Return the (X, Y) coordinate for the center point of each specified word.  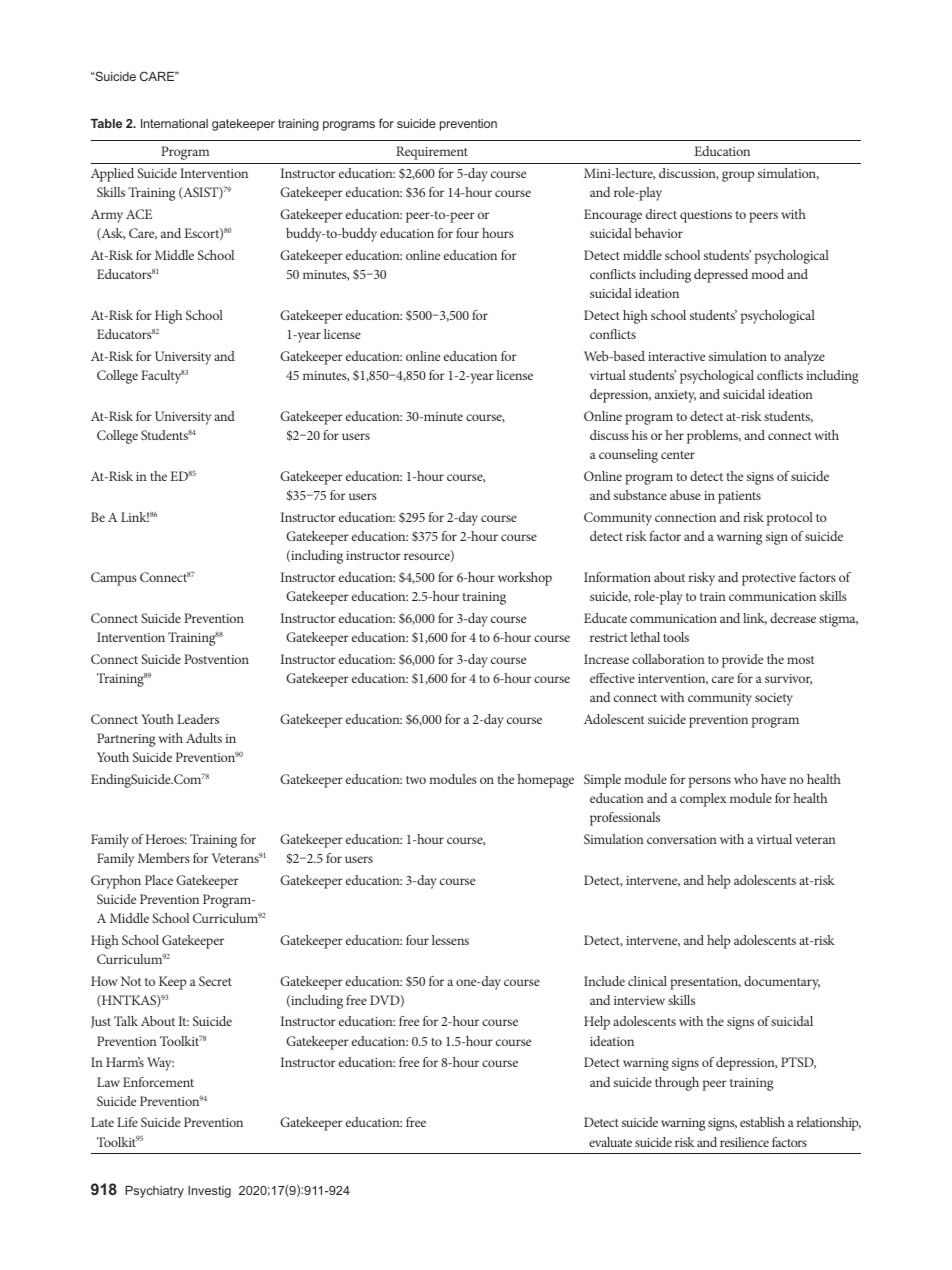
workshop (525, 579)
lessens (450, 940)
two (416, 780)
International (174, 123)
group (738, 176)
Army (107, 216)
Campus (114, 579)
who (746, 779)
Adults (204, 738)
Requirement (432, 153)
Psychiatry (154, 1192)
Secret (215, 981)
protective (769, 579)
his (640, 435)
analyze (804, 358)
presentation (705, 983)
